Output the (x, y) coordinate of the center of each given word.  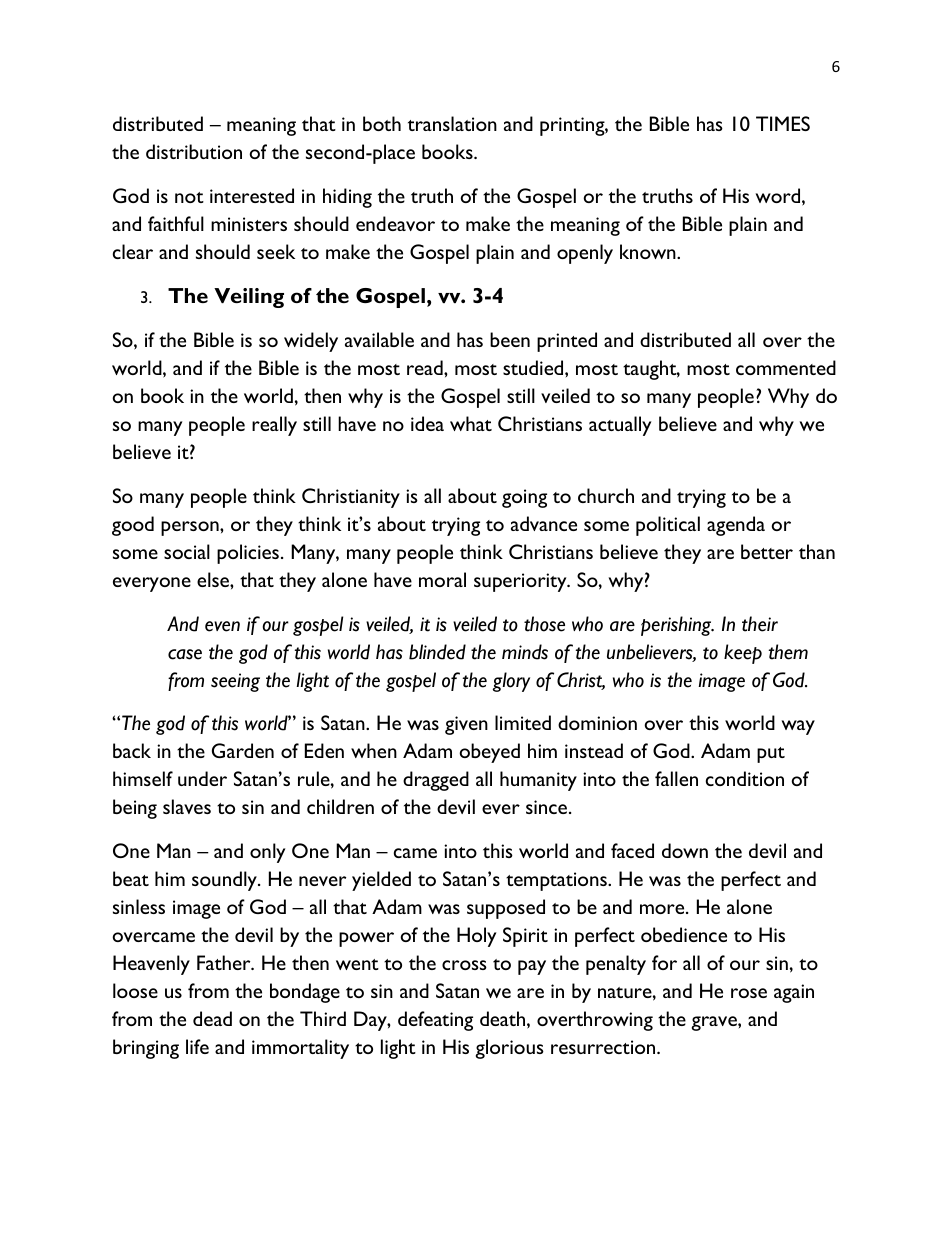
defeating (435, 1021)
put (771, 755)
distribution (194, 151)
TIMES (783, 123)
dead (212, 1018)
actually (620, 426)
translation (452, 123)
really (274, 426)
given (466, 725)
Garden (243, 750)
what (471, 423)
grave (715, 1023)
